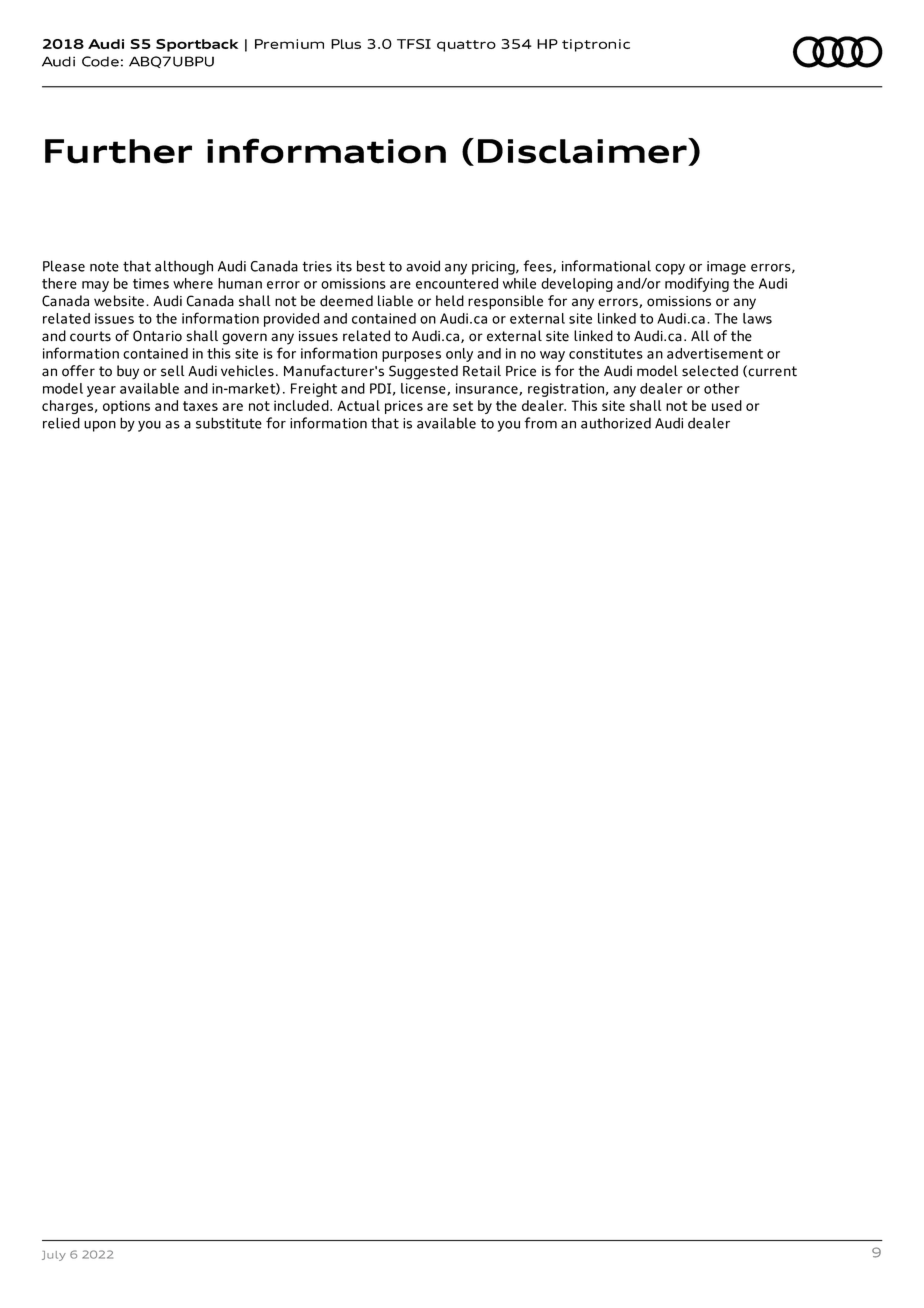 This screenshot has width=924, height=1308. Describe the element at coordinates (100, 61) in the screenshot. I see `Code` at that location.
